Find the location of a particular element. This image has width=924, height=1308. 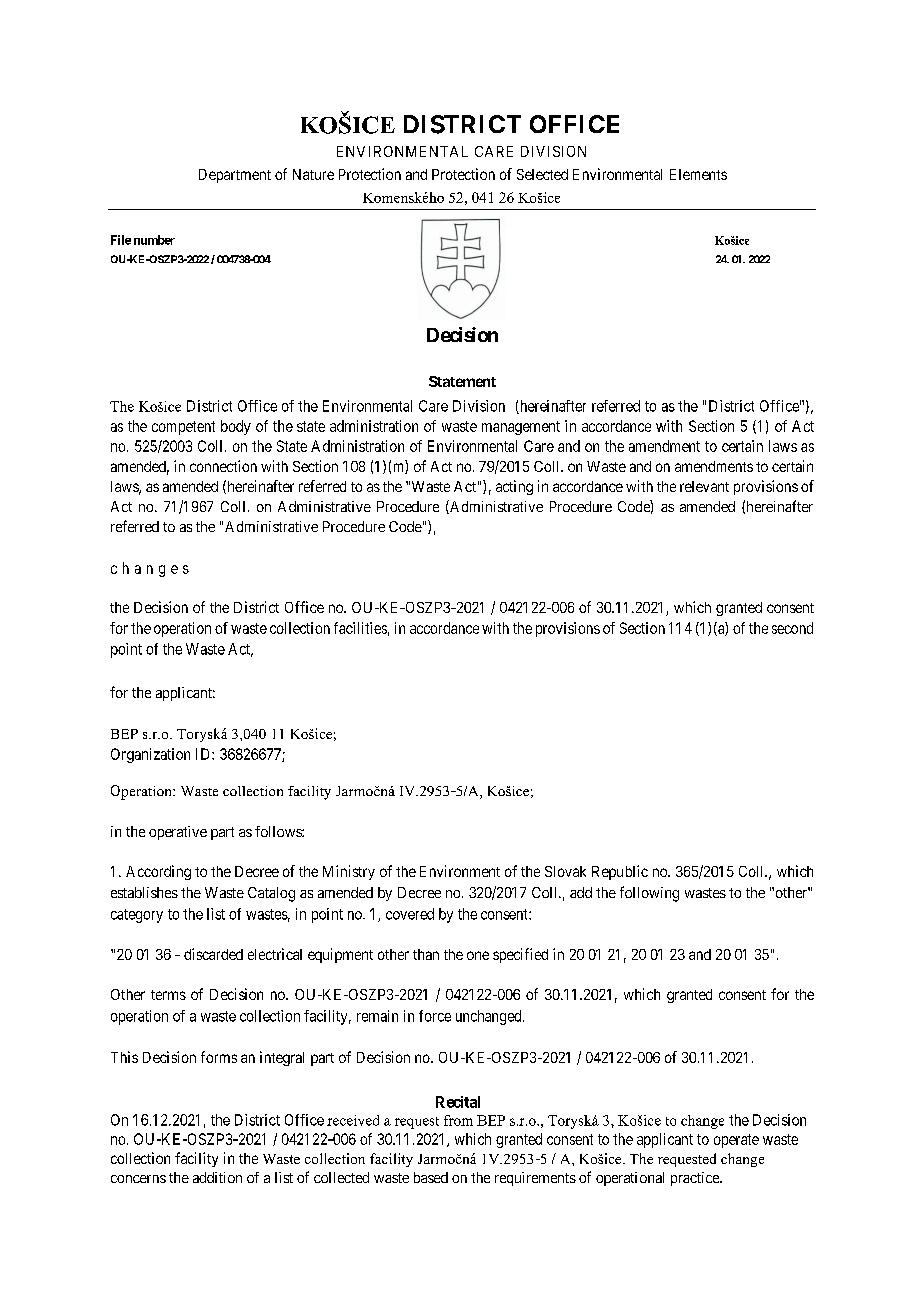

acting is located at coordinates (514, 487).
